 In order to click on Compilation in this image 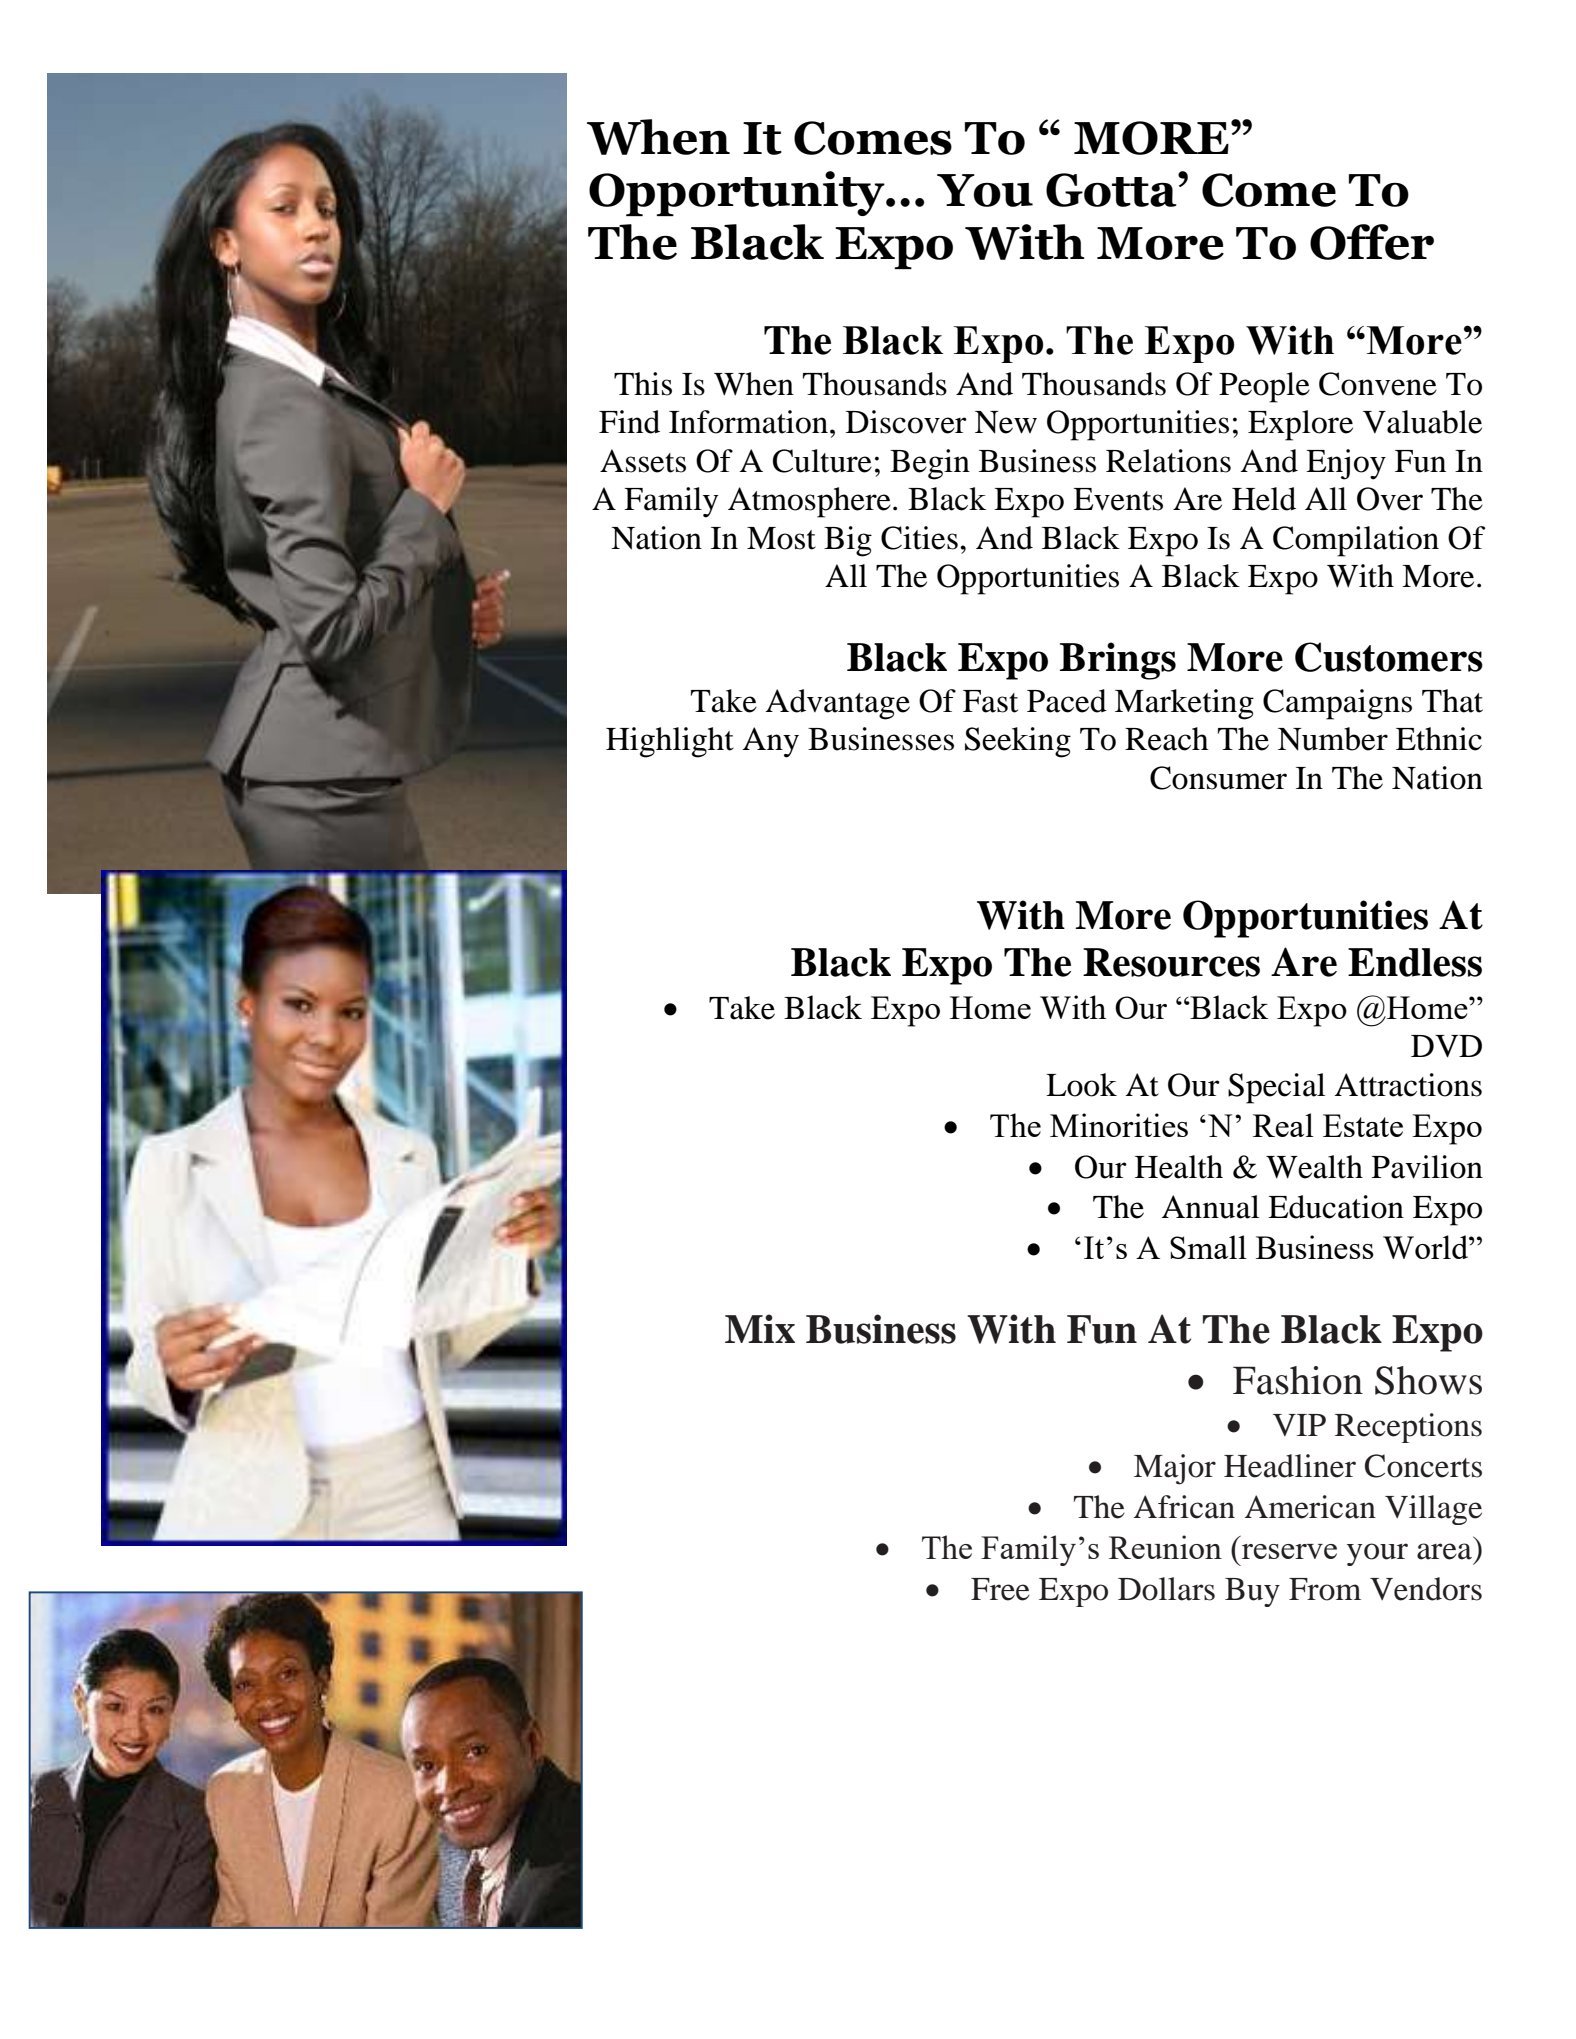, I will do `click(1356, 541)`.
